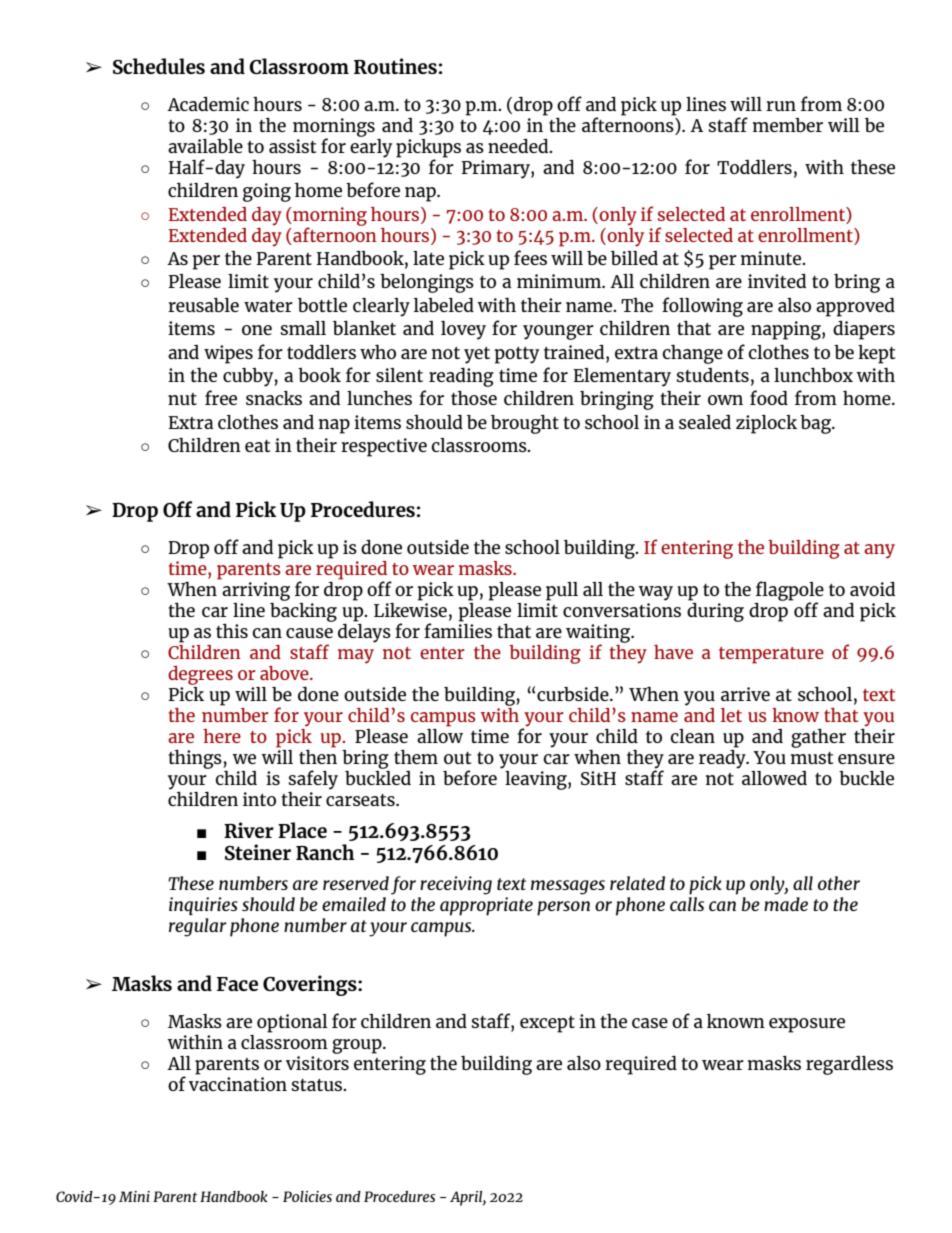 This page has width=952, height=1233. Describe the element at coordinates (781, 106) in the page. I see `run` at that location.
